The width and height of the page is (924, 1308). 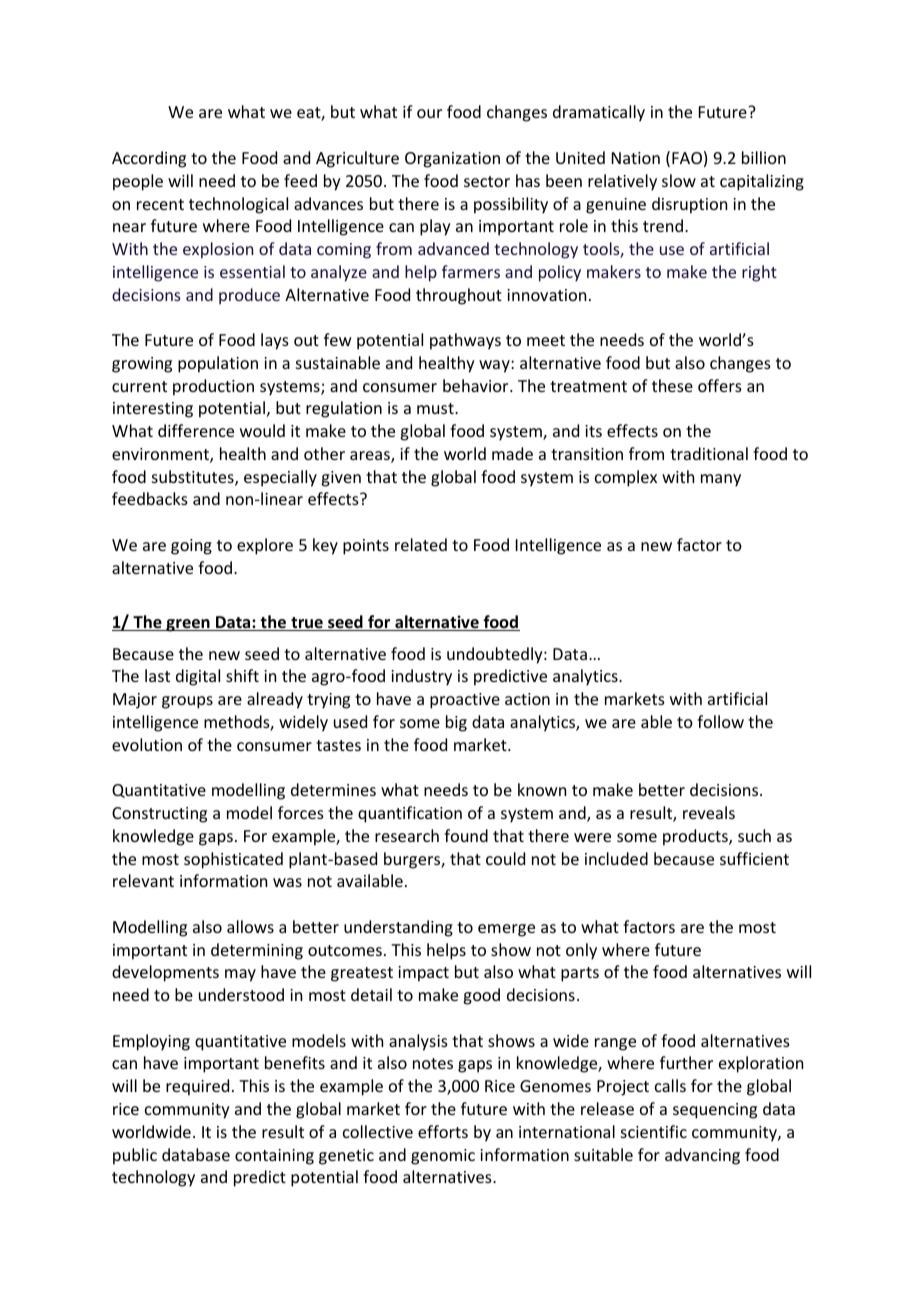 What do you see at coordinates (213, 387) in the page?
I see `production` at bounding box center [213, 387].
